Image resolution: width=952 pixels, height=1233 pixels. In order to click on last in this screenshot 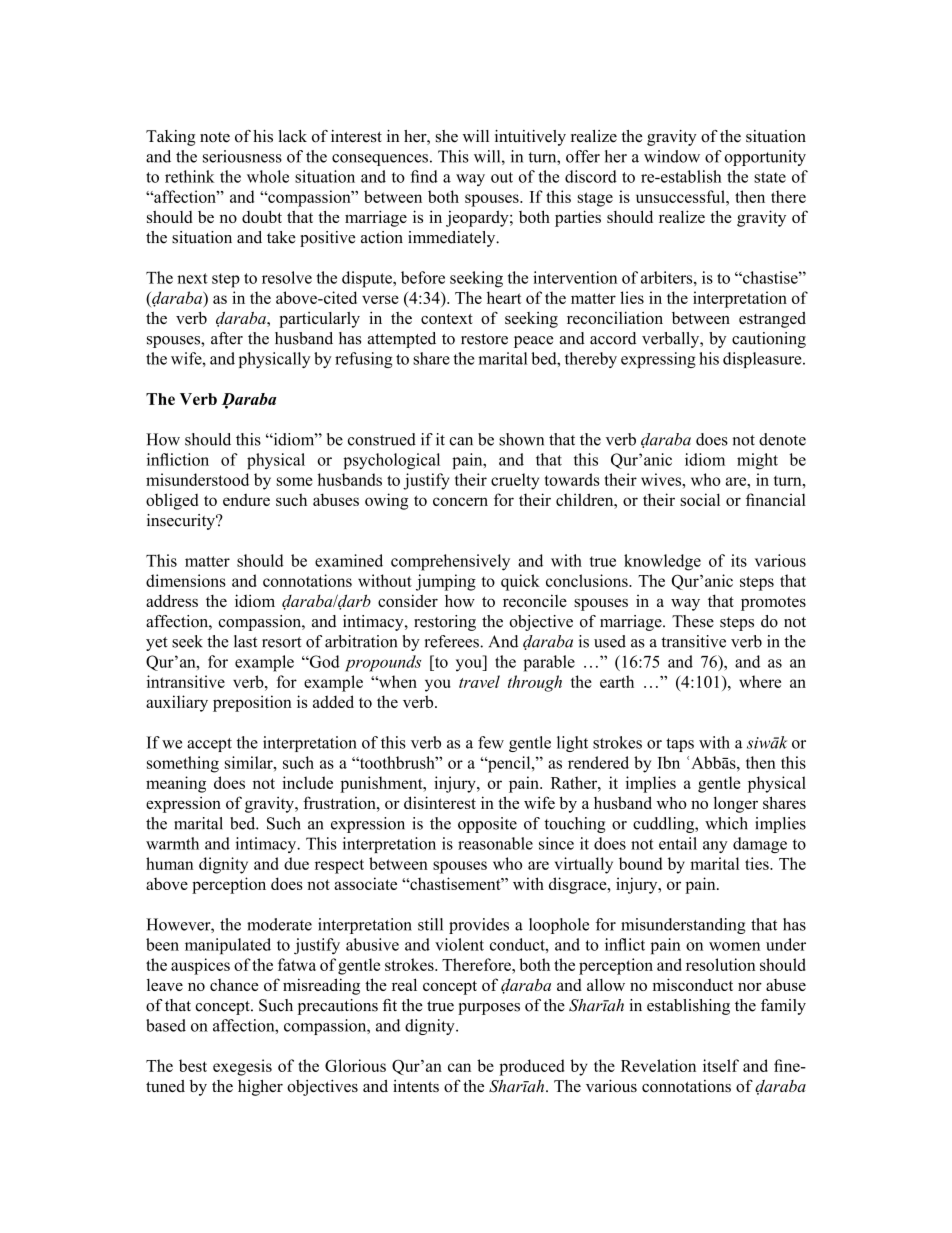, I will do `click(245, 641)`.
